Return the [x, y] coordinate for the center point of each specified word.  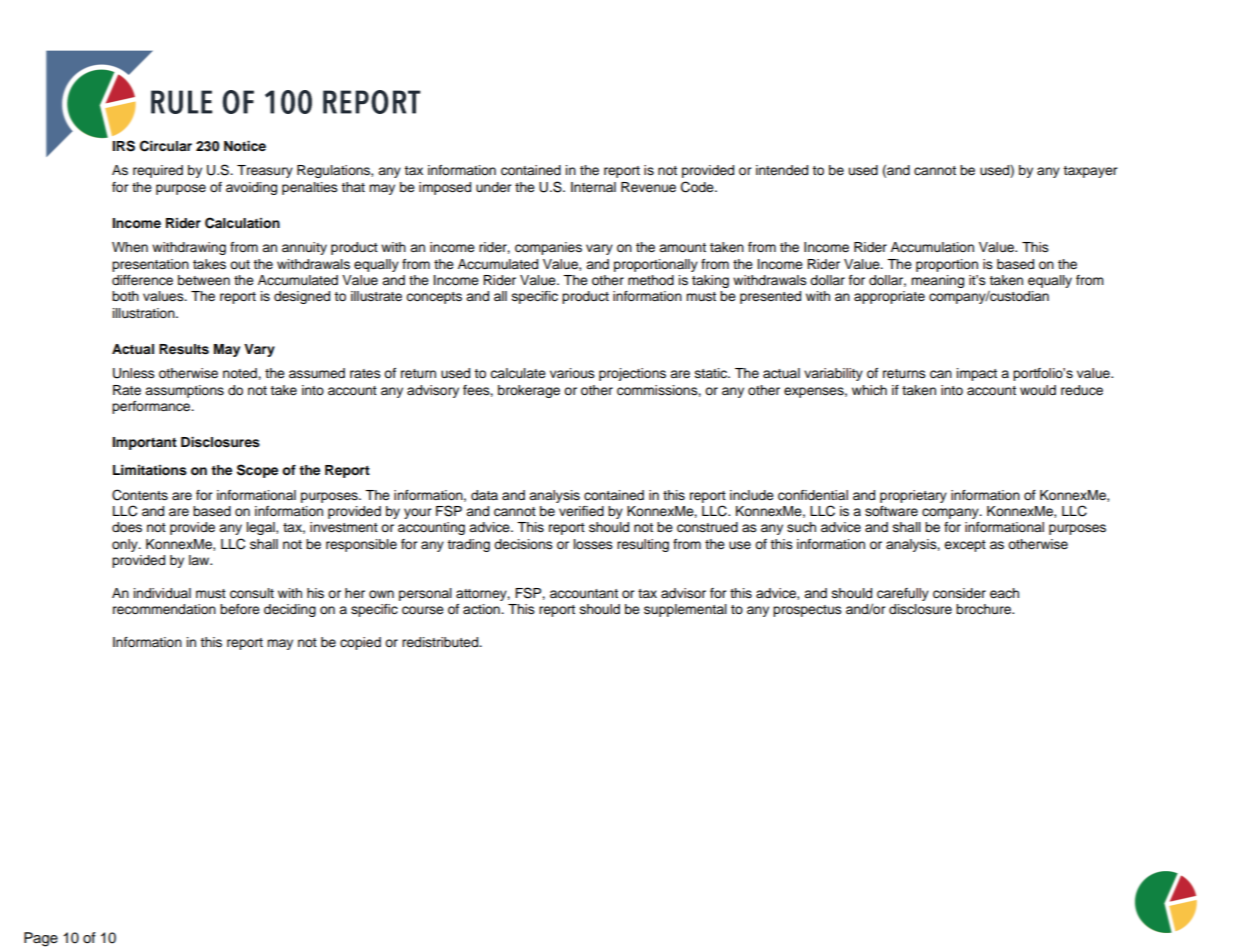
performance [152, 407]
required [158, 171]
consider [959, 593]
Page [41, 939]
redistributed [441, 642]
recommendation [164, 609]
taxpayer [1090, 172]
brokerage [529, 391]
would [1038, 390]
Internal [593, 187]
